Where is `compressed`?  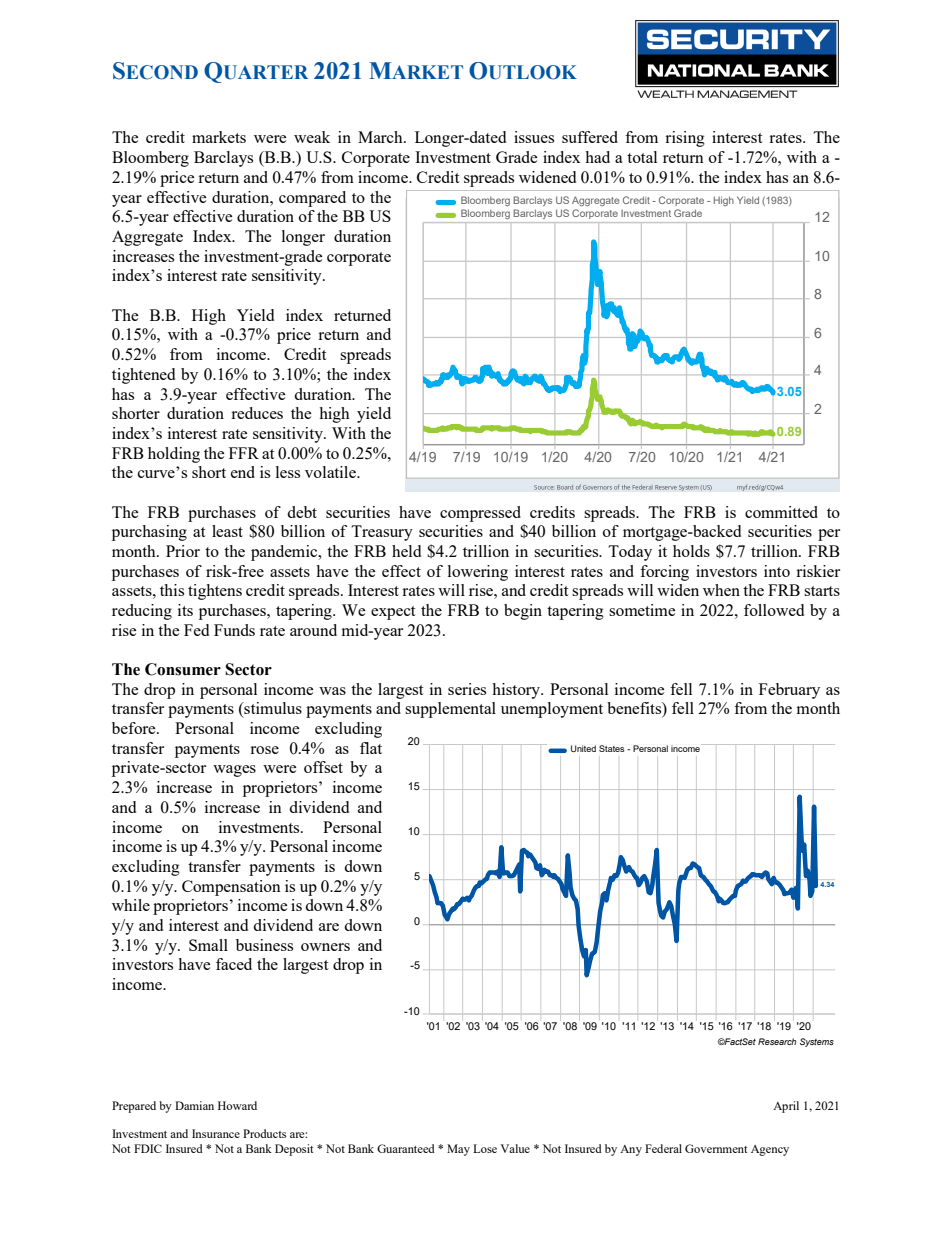
compressed is located at coordinates (480, 514).
